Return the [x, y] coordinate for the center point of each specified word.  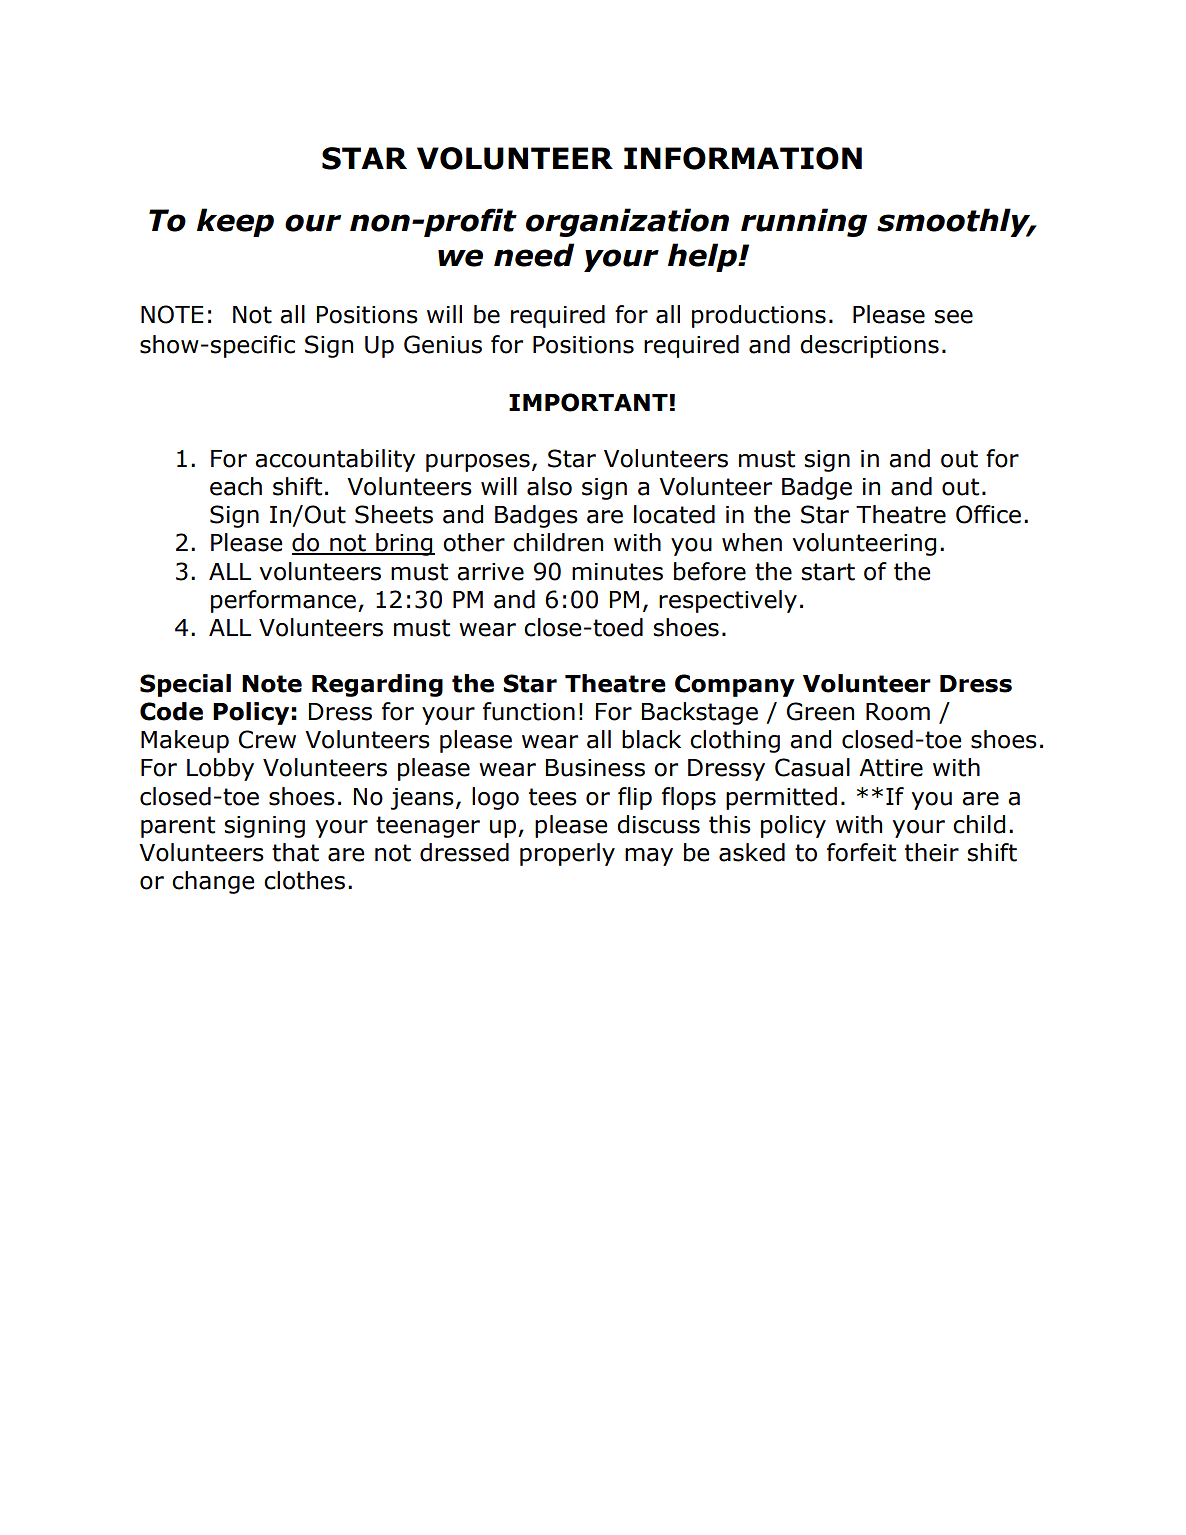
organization [627, 222]
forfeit [861, 852]
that [295, 852]
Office [988, 514]
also [549, 486]
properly [567, 854]
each [236, 486]
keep [235, 222]
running [804, 222]
